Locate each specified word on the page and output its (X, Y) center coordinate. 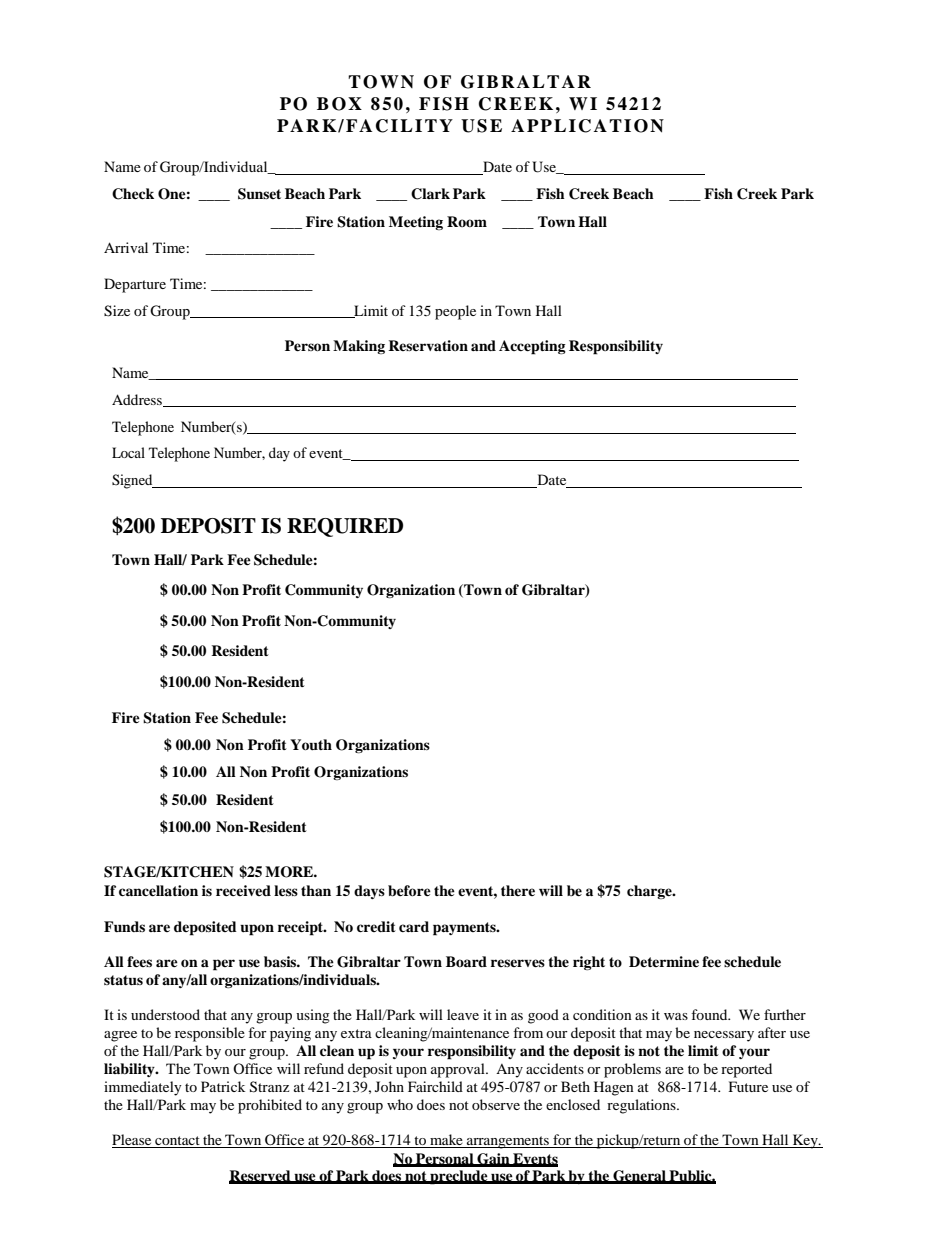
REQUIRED (345, 527)
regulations (642, 1106)
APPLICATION (587, 126)
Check (133, 194)
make (446, 1141)
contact (177, 1142)
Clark (430, 194)
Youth (311, 745)
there (518, 890)
